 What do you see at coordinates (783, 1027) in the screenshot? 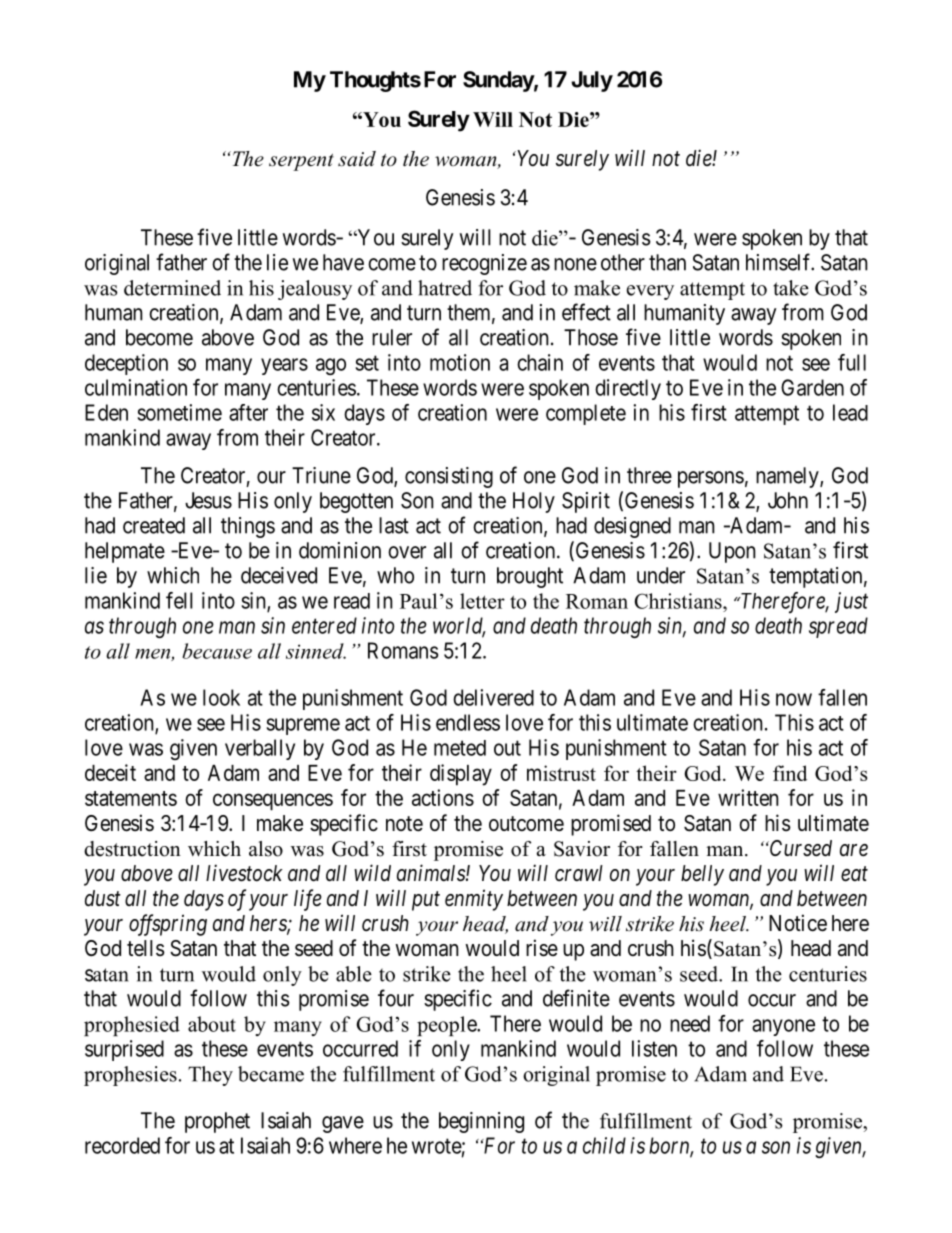
I see `anyone` at bounding box center [783, 1027].
